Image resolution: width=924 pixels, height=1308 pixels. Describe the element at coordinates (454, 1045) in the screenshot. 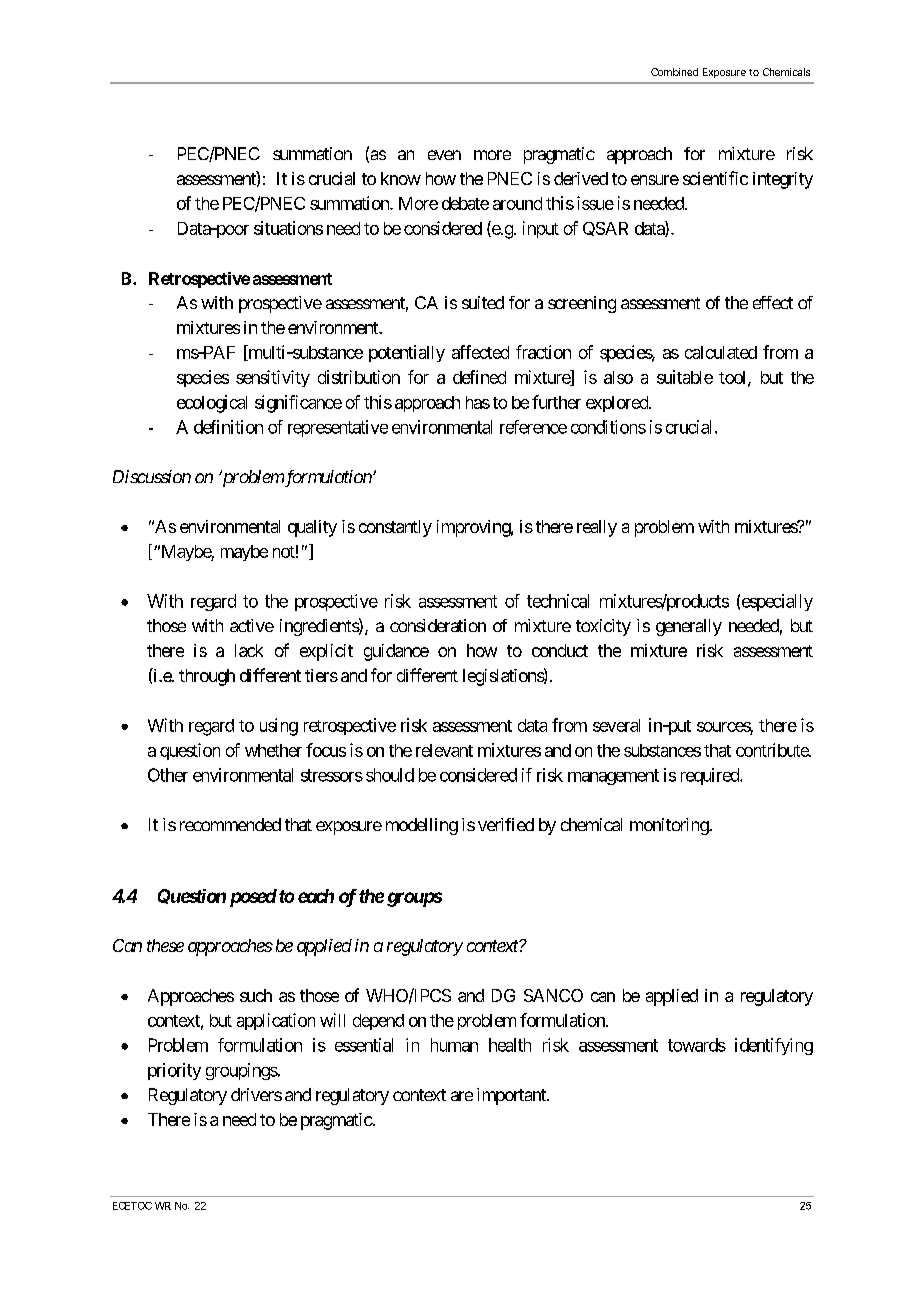

I see `human` at that location.
